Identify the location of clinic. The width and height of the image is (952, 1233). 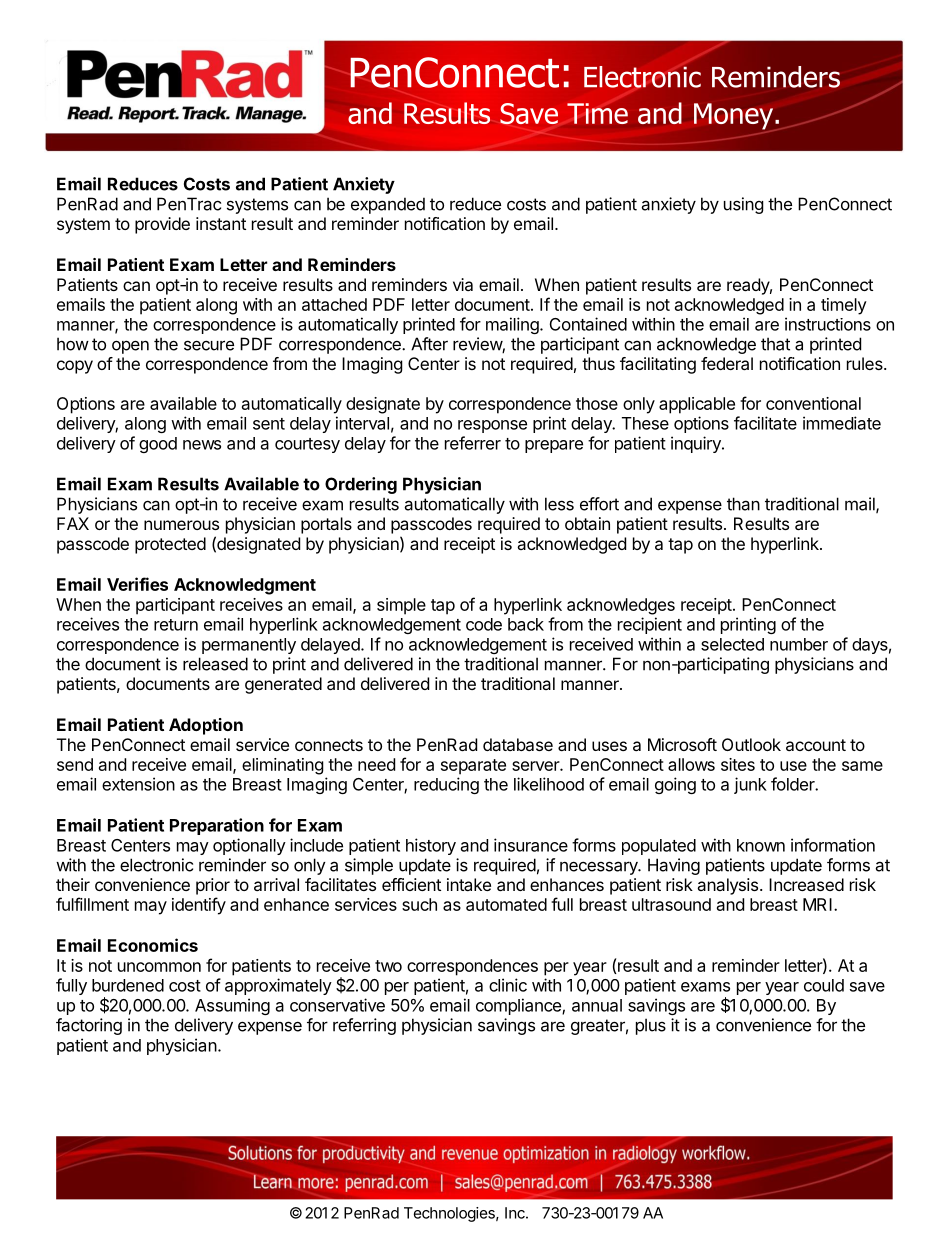
(508, 985).
